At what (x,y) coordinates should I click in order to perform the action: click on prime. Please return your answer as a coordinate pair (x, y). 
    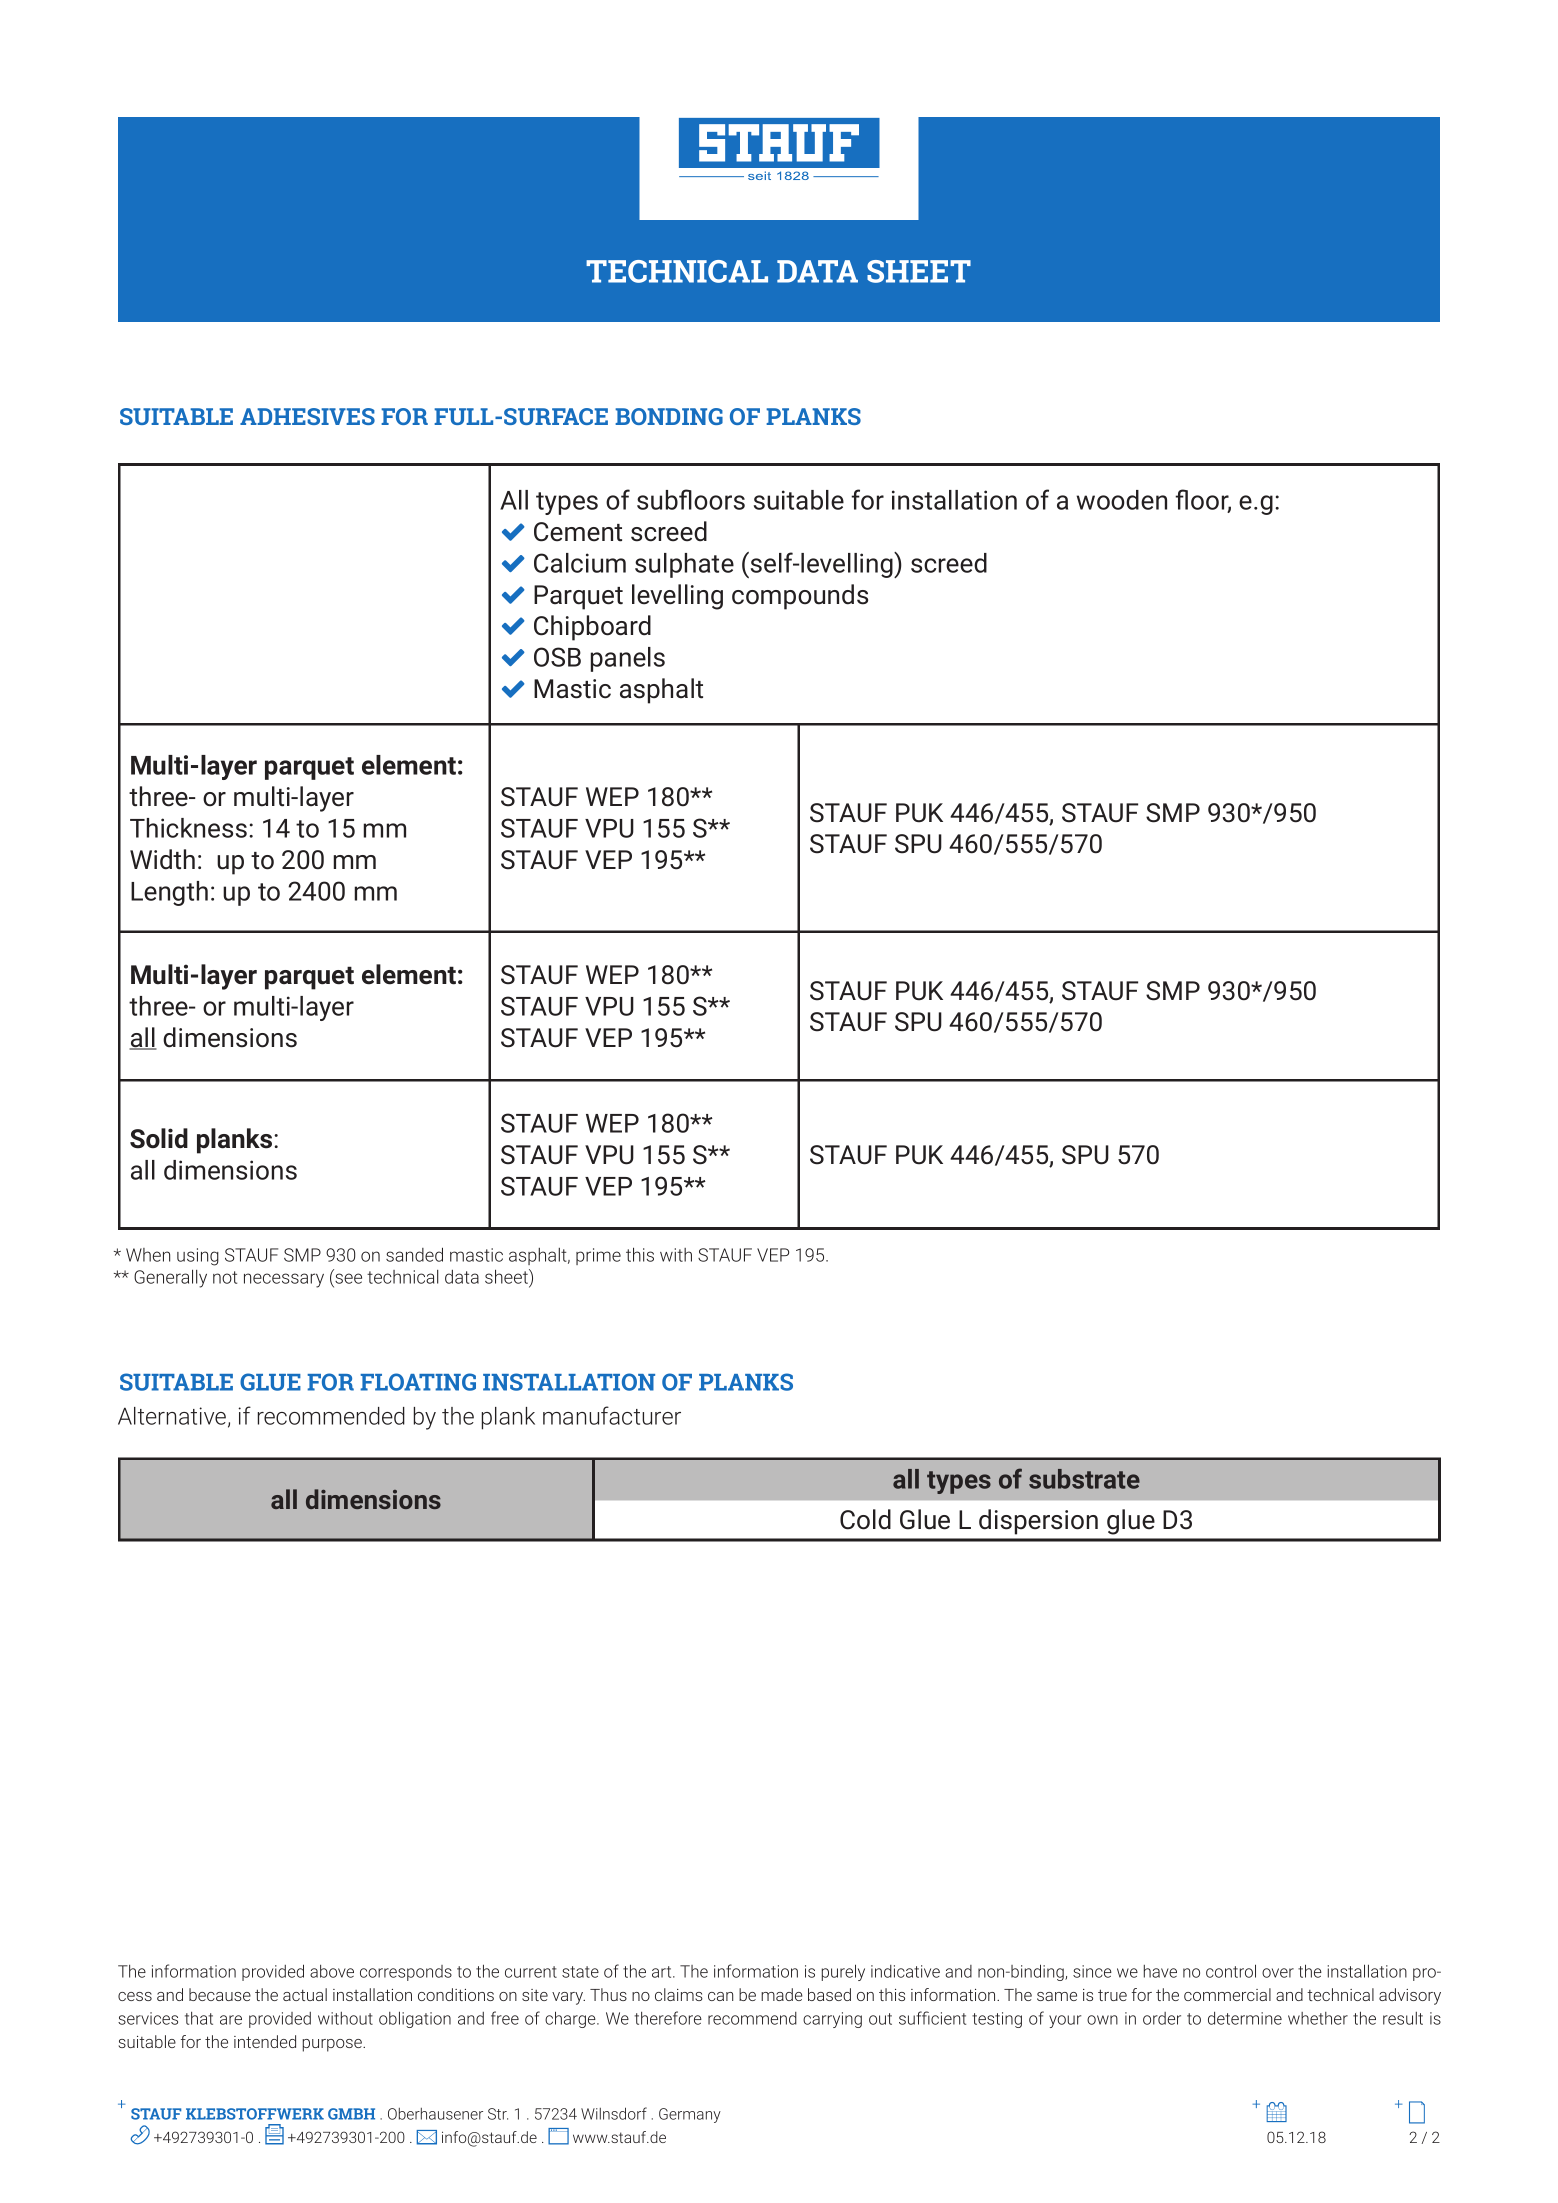
    Looking at the image, I should click on (598, 1256).
